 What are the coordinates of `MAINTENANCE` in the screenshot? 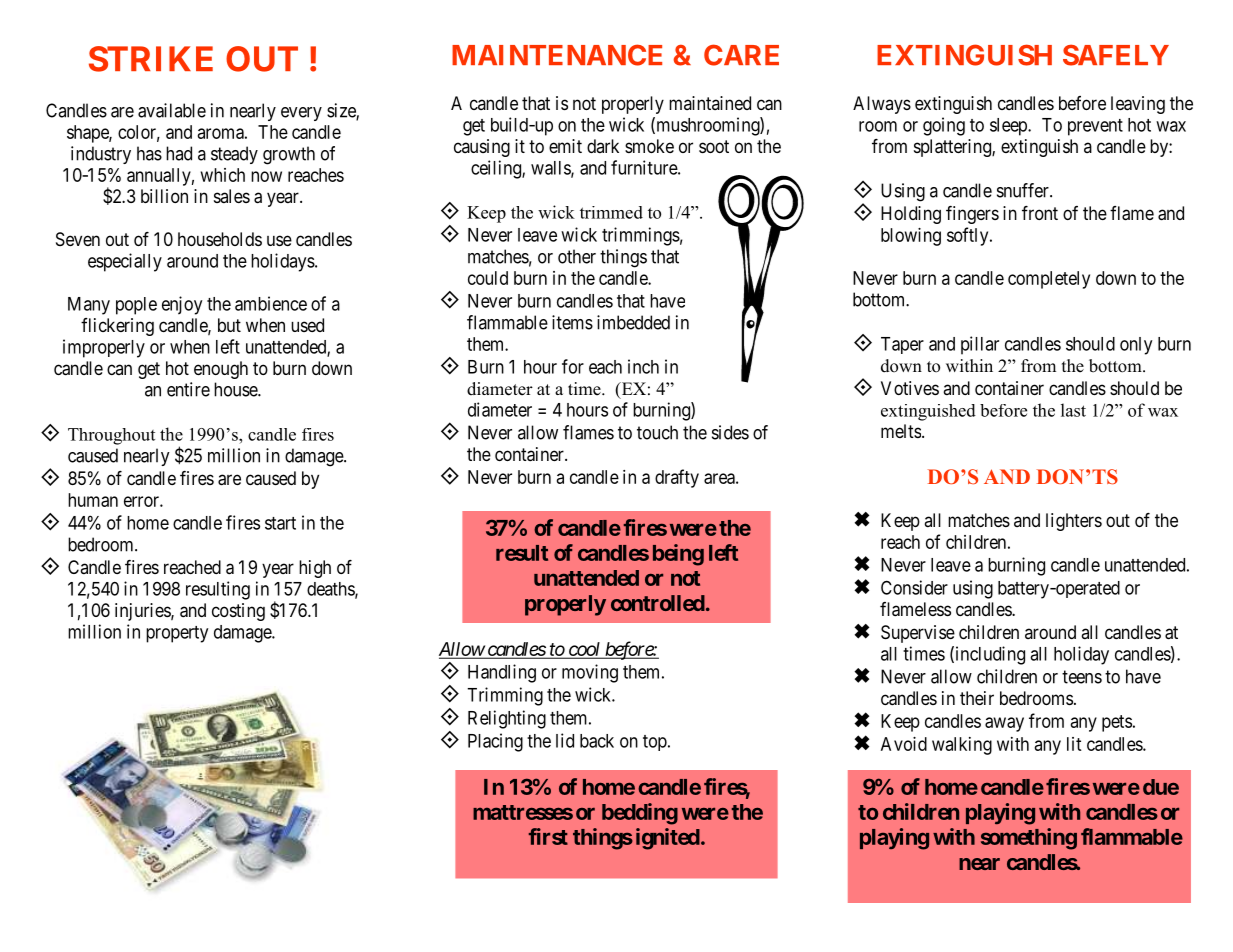 It's located at (557, 55).
